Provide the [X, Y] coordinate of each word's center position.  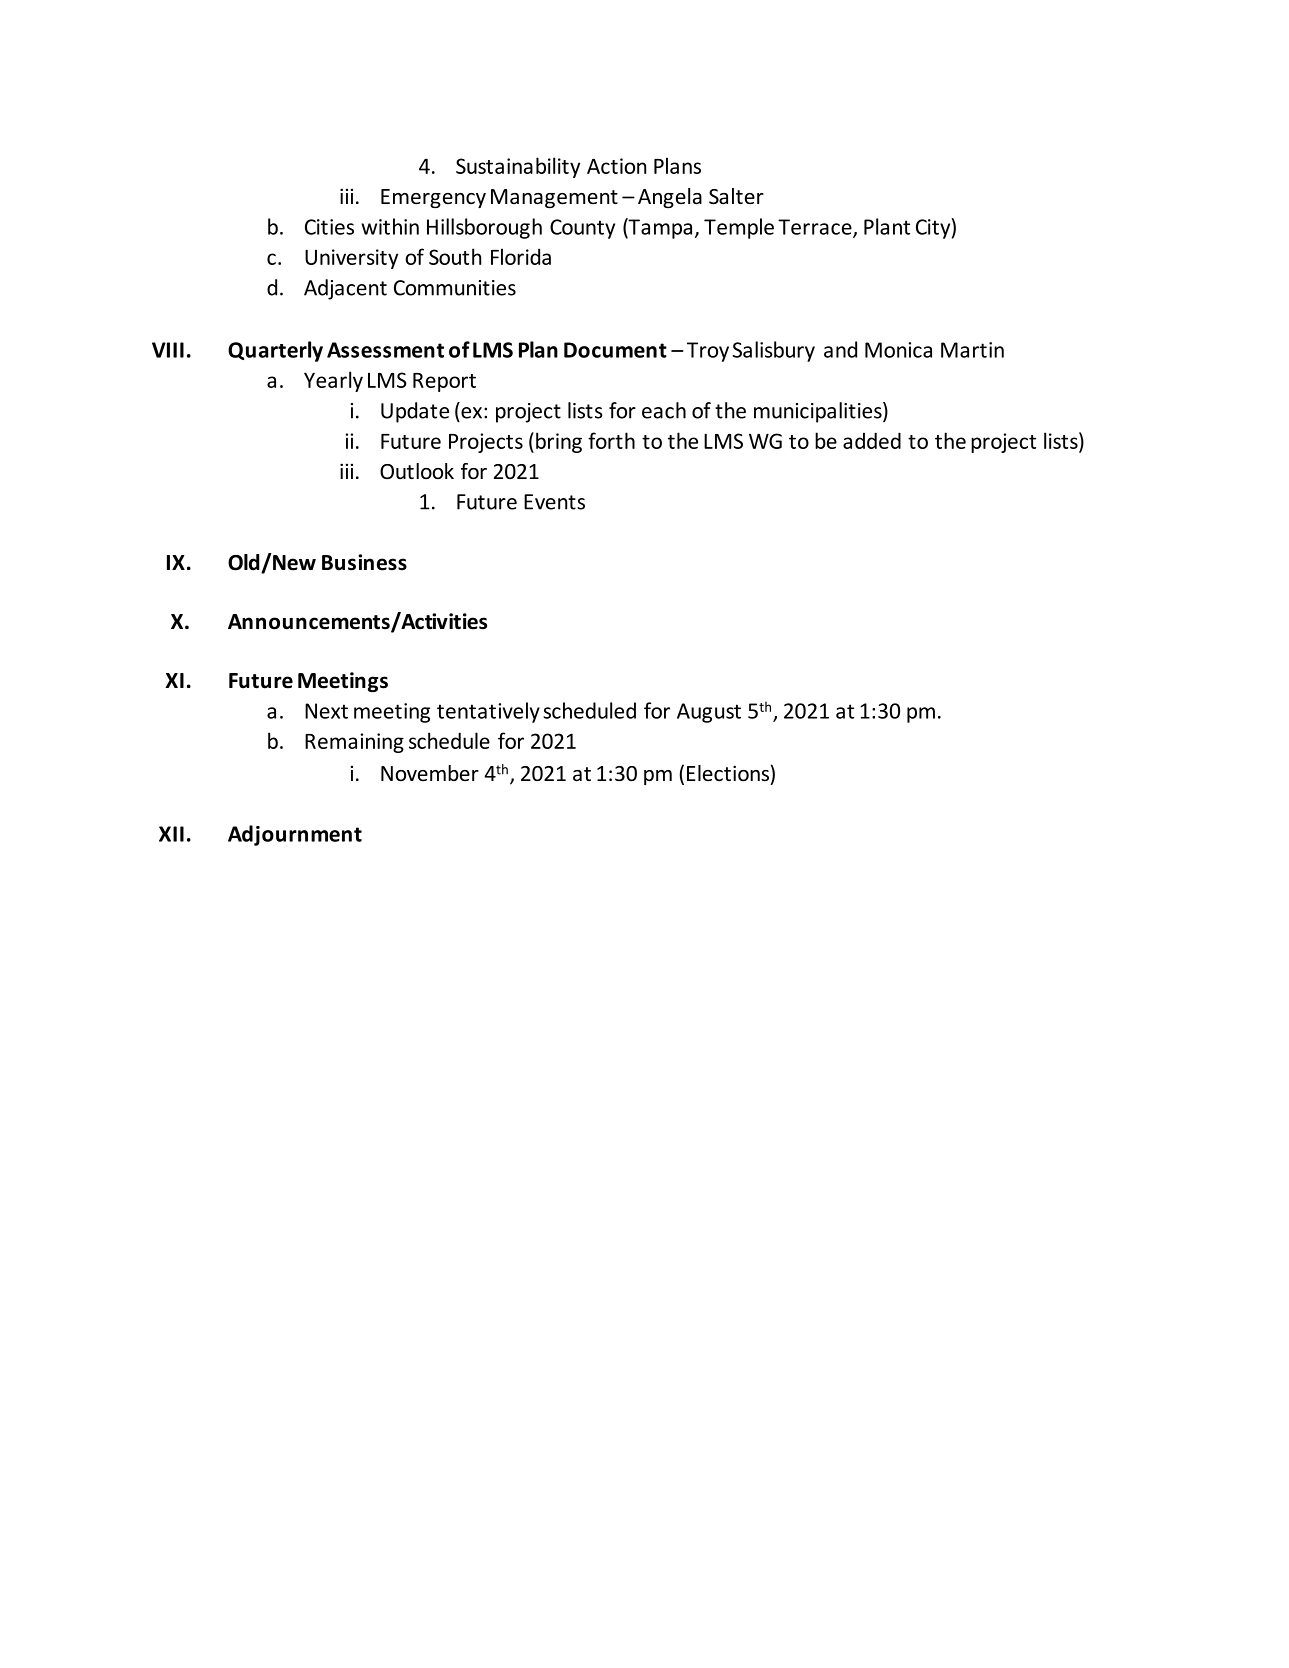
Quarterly [275, 351]
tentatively [488, 712]
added [872, 440]
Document [615, 350]
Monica [898, 350]
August [709, 713]
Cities [329, 227]
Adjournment [295, 835]
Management [554, 198]
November [430, 773]
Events [554, 502]
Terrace [816, 228]
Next [326, 711]
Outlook [417, 471]
